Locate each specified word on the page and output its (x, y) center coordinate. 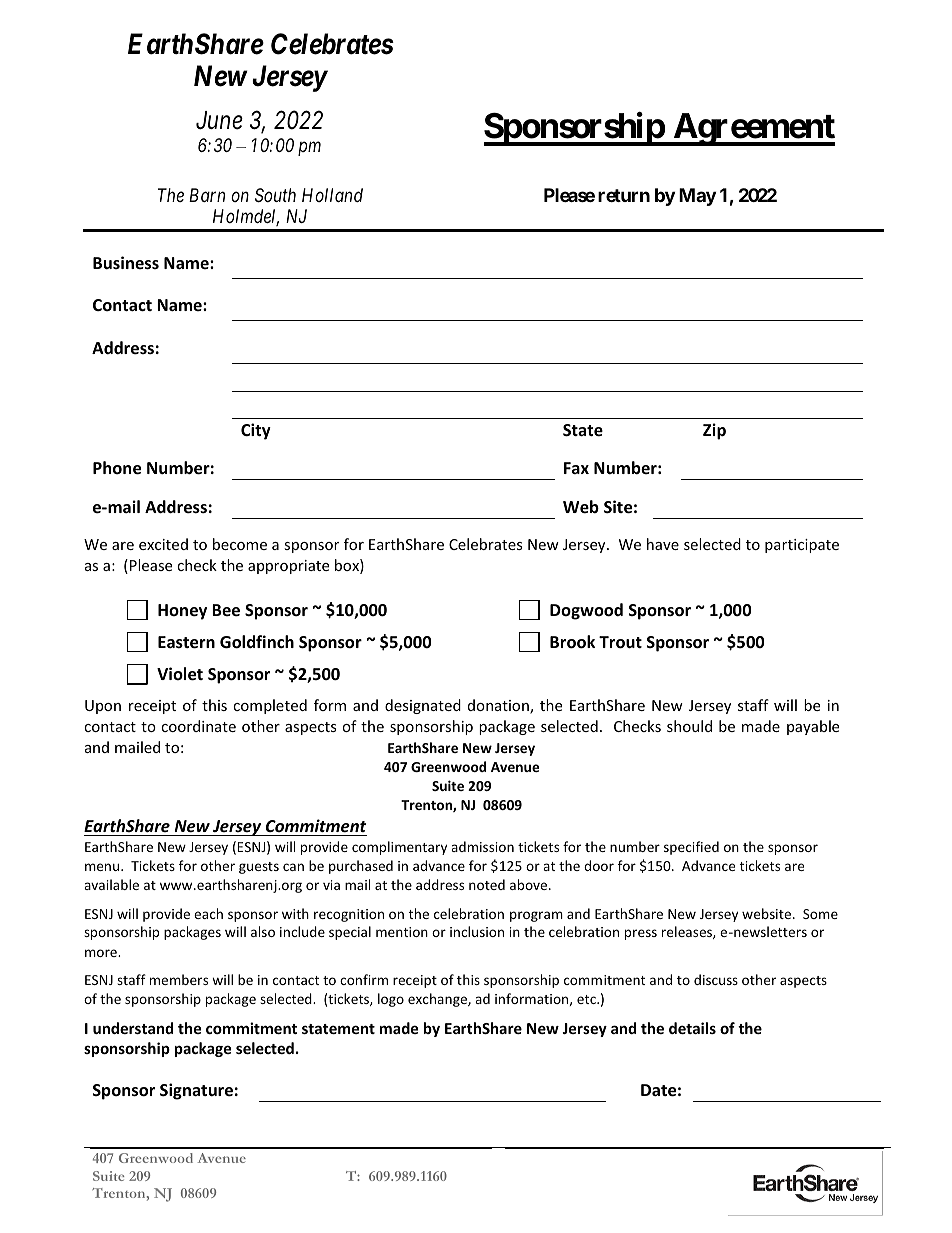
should (689, 726)
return (624, 195)
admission (482, 846)
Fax (576, 468)
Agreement (753, 129)
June (219, 120)
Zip (714, 431)
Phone (117, 468)
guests (259, 868)
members (179, 979)
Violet (180, 674)
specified (691, 848)
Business (126, 263)
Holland (332, 195)
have (663, 544)
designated (423, 706)
